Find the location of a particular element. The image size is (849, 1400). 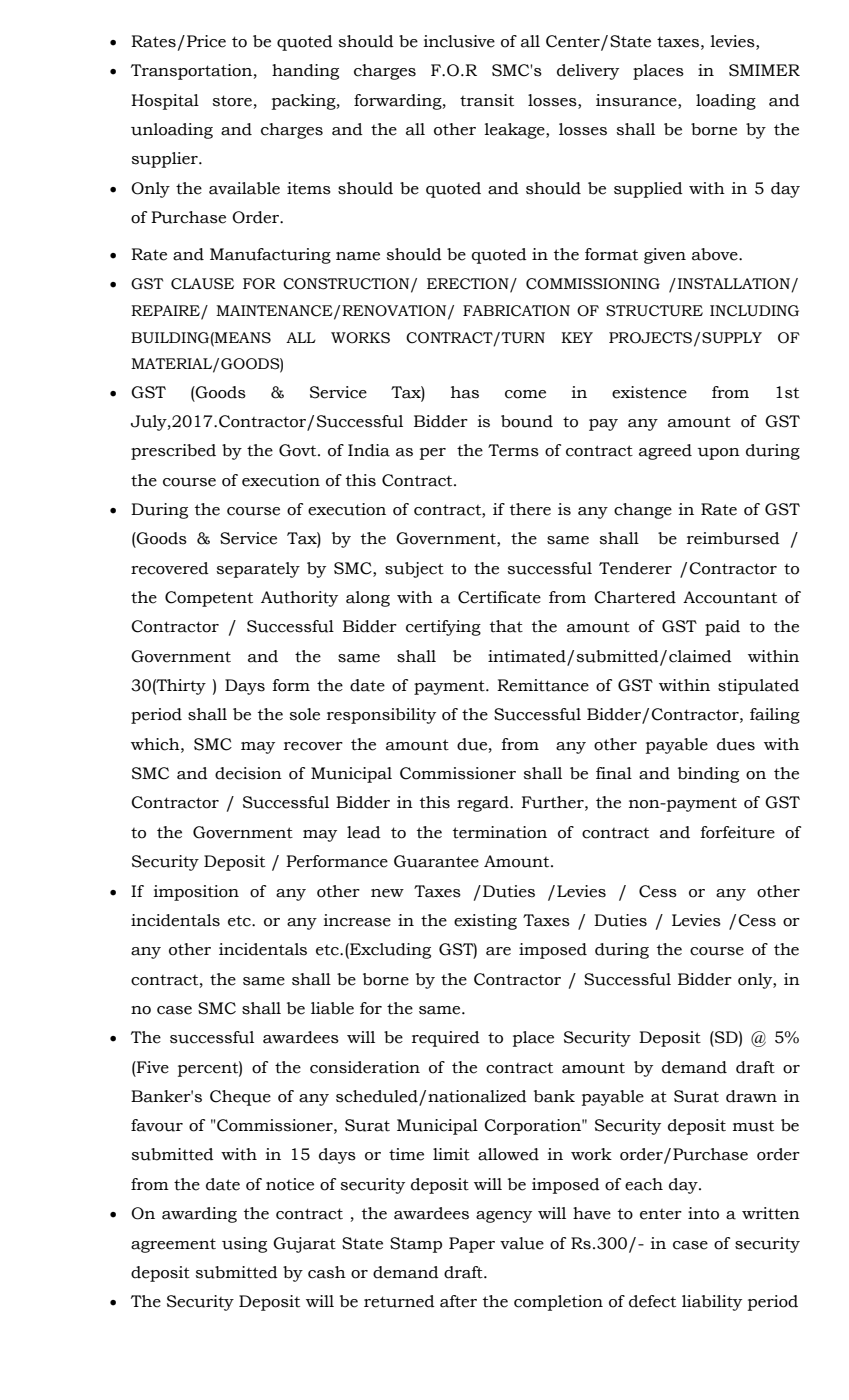

regard is located at coordinates (484, 804).
